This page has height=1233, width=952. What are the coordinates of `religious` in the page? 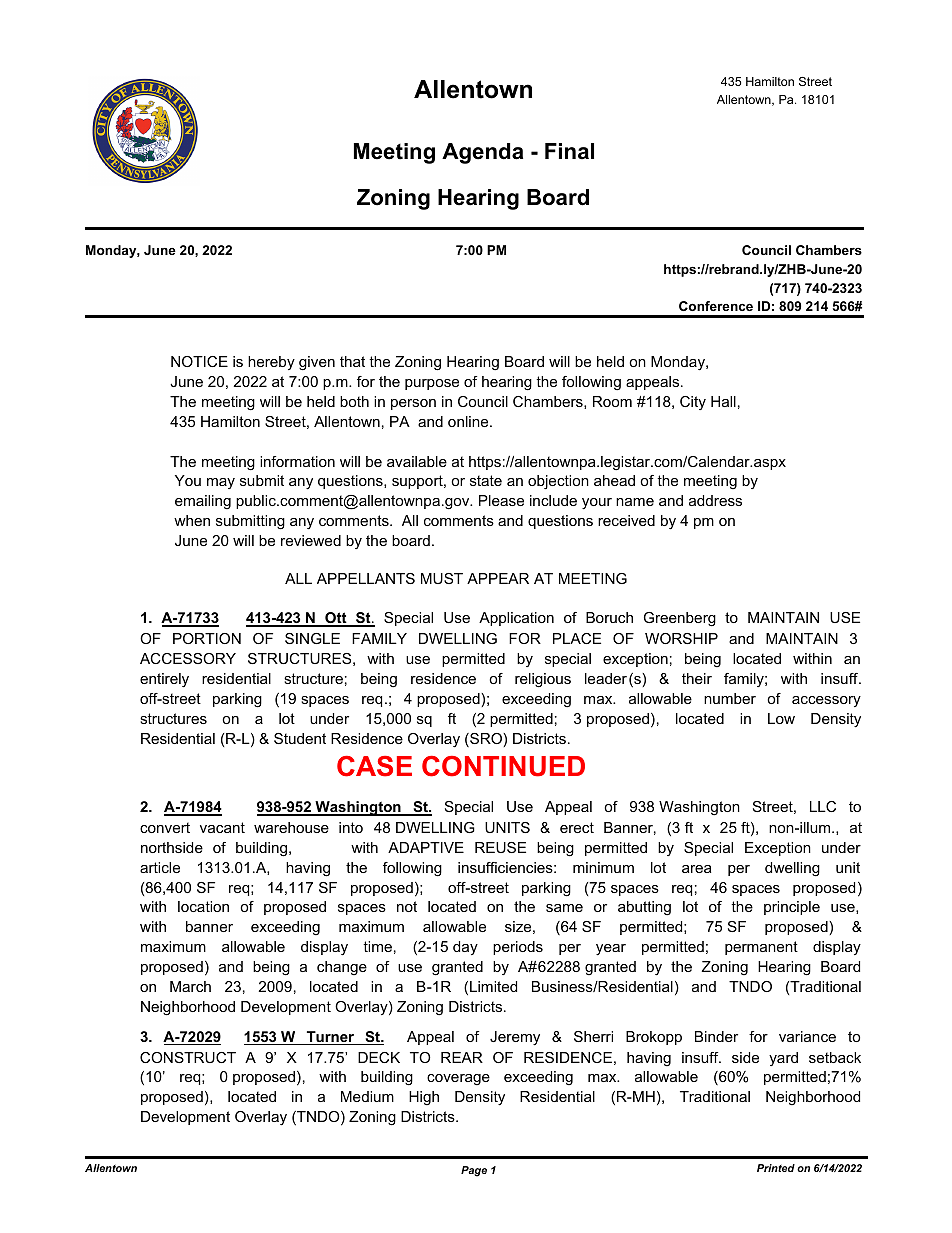 It's located at (543, 680).
